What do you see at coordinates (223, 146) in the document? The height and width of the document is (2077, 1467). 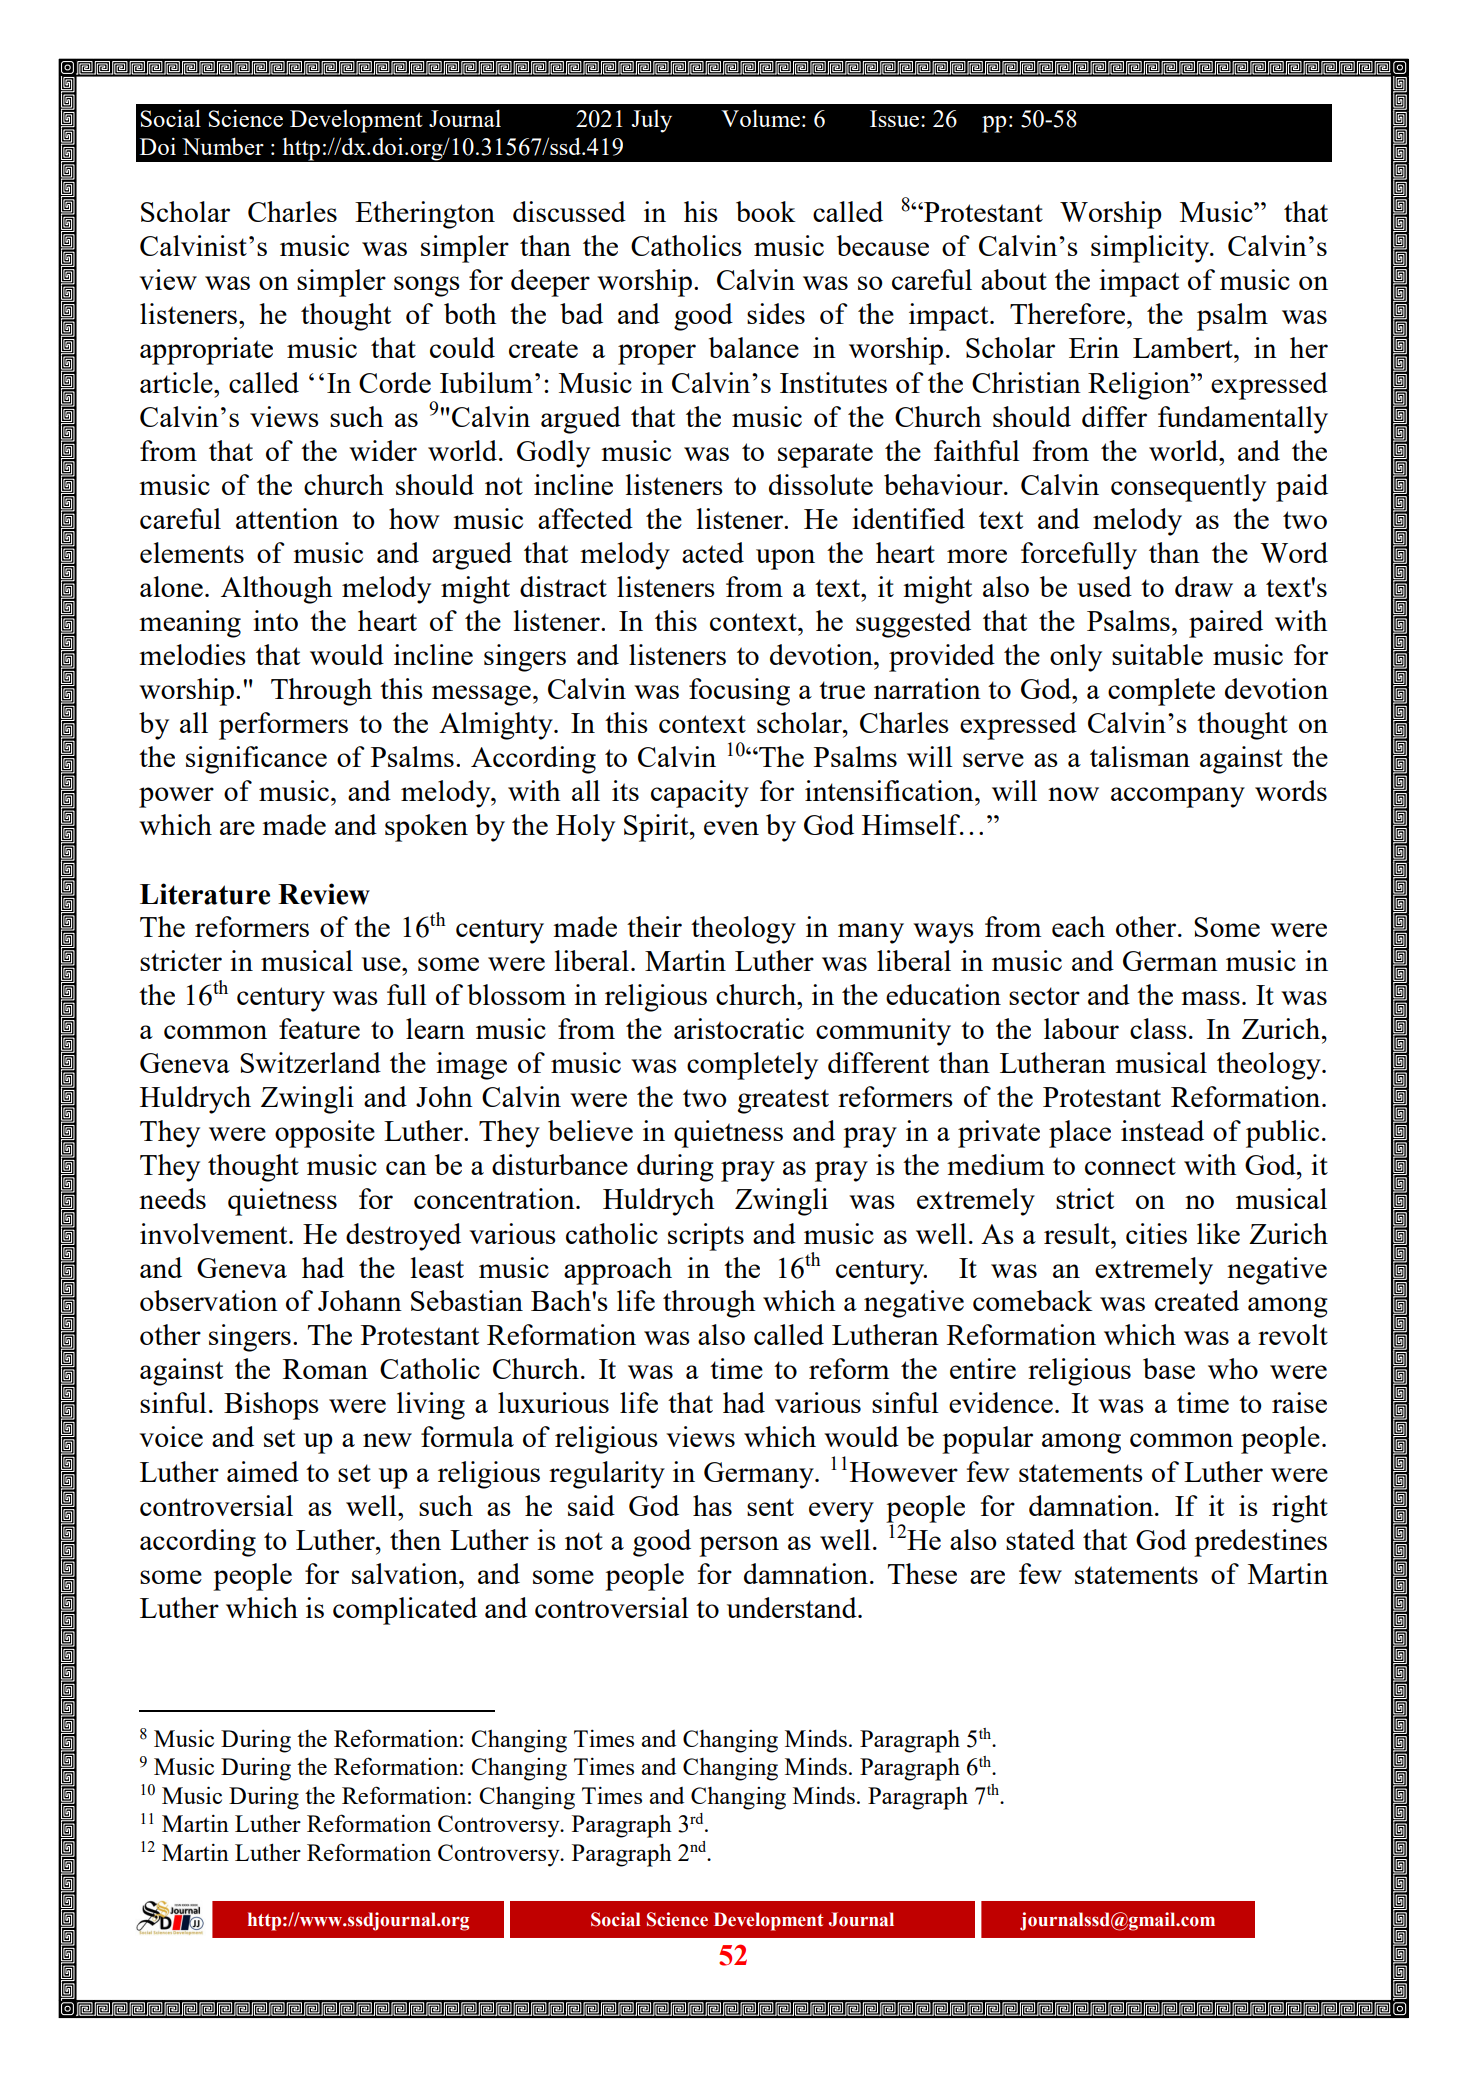 I see `Number` at bounding box center [223, 146].
